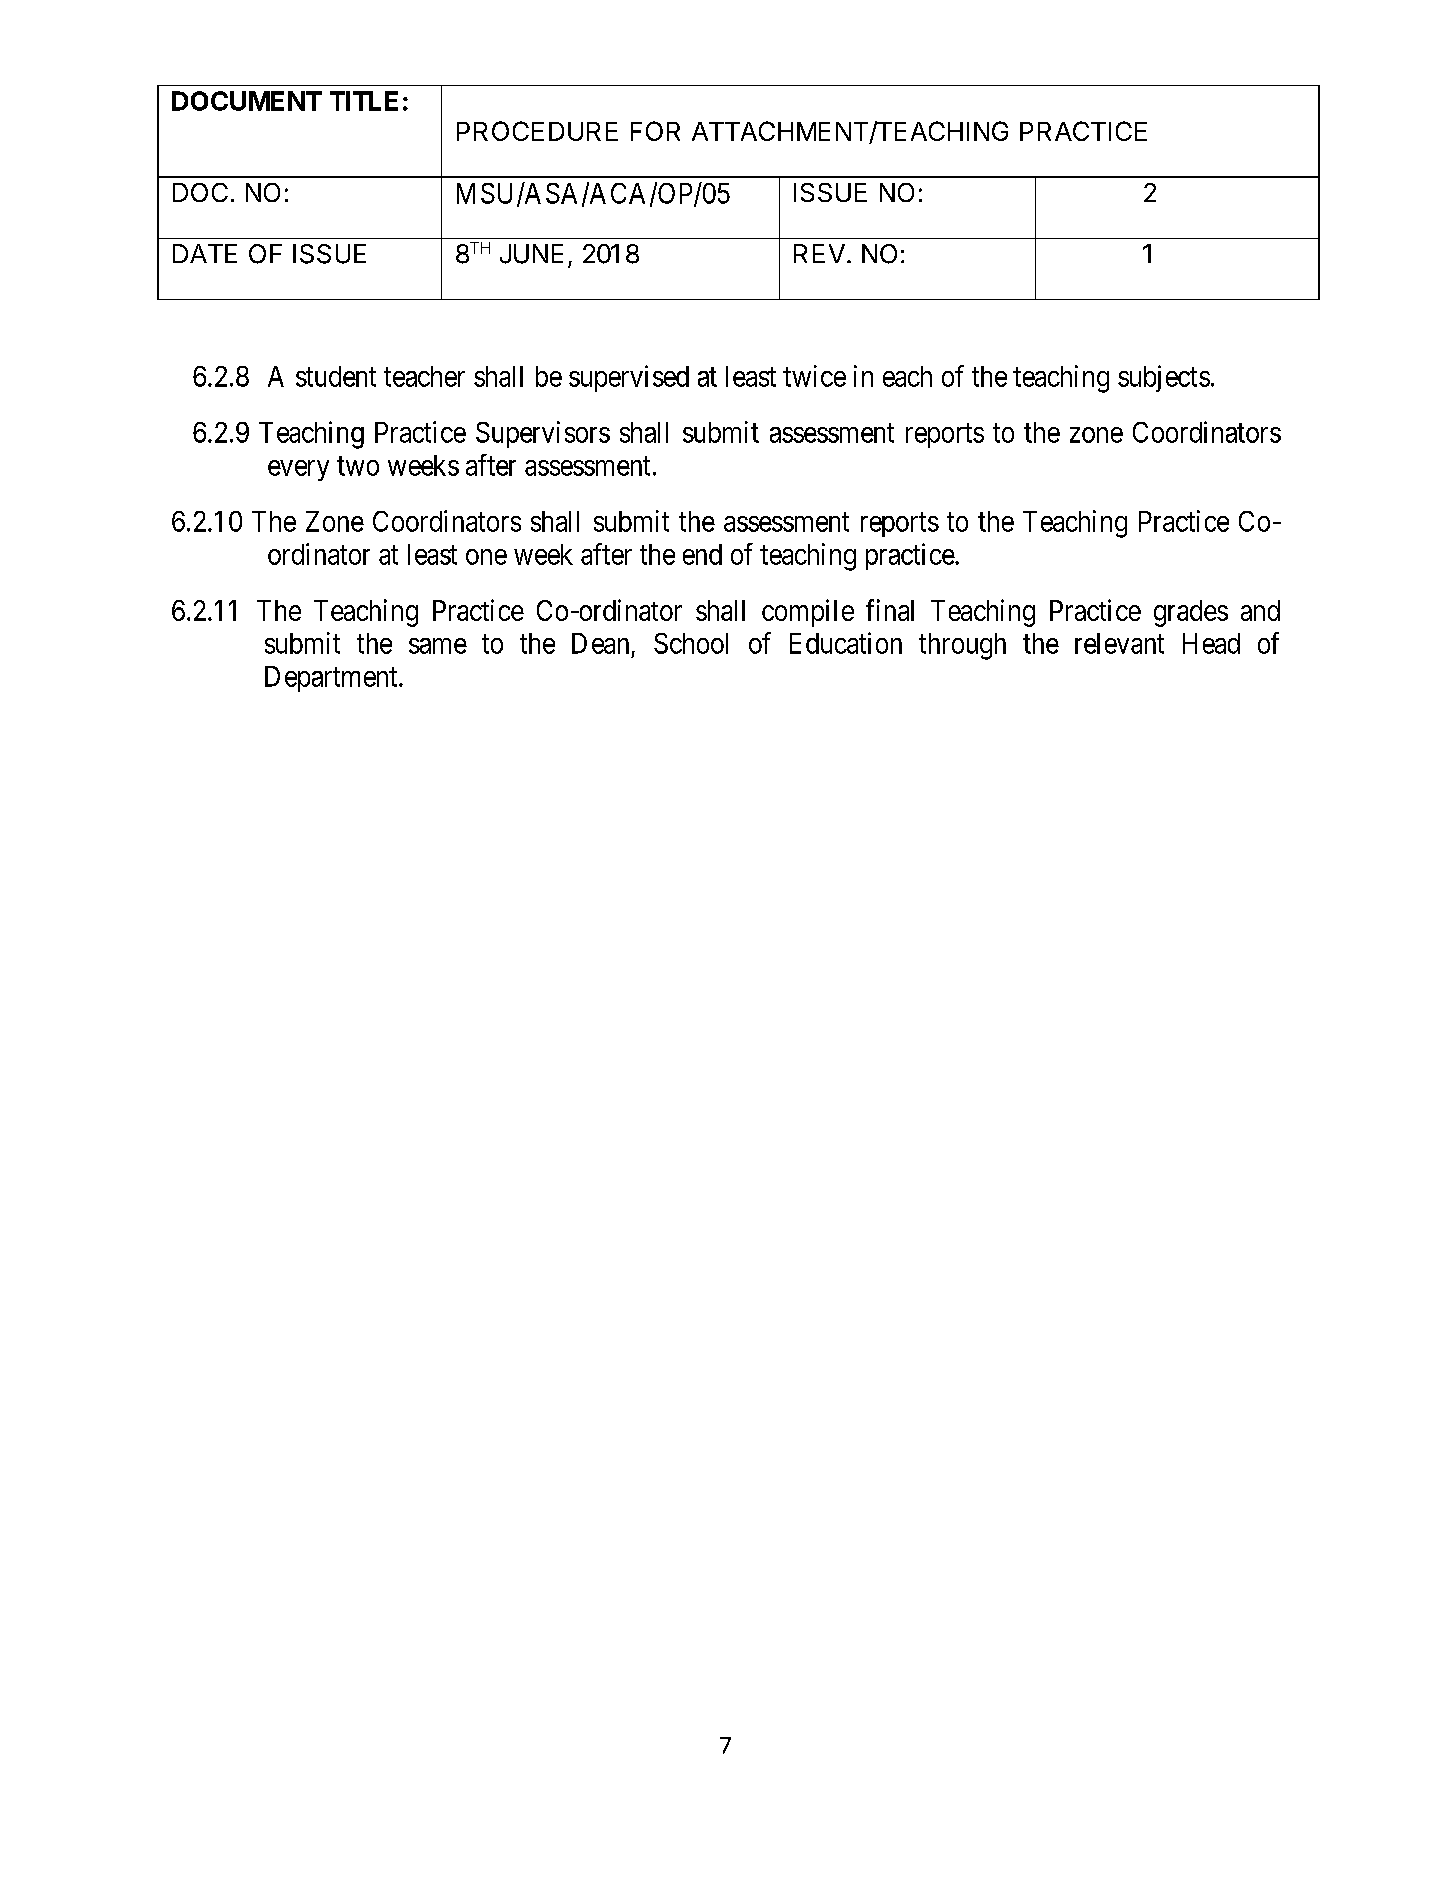  What do you see at coordinates (629, 378) in the page?
I see `supervised` at bounding box center [629, 378].
